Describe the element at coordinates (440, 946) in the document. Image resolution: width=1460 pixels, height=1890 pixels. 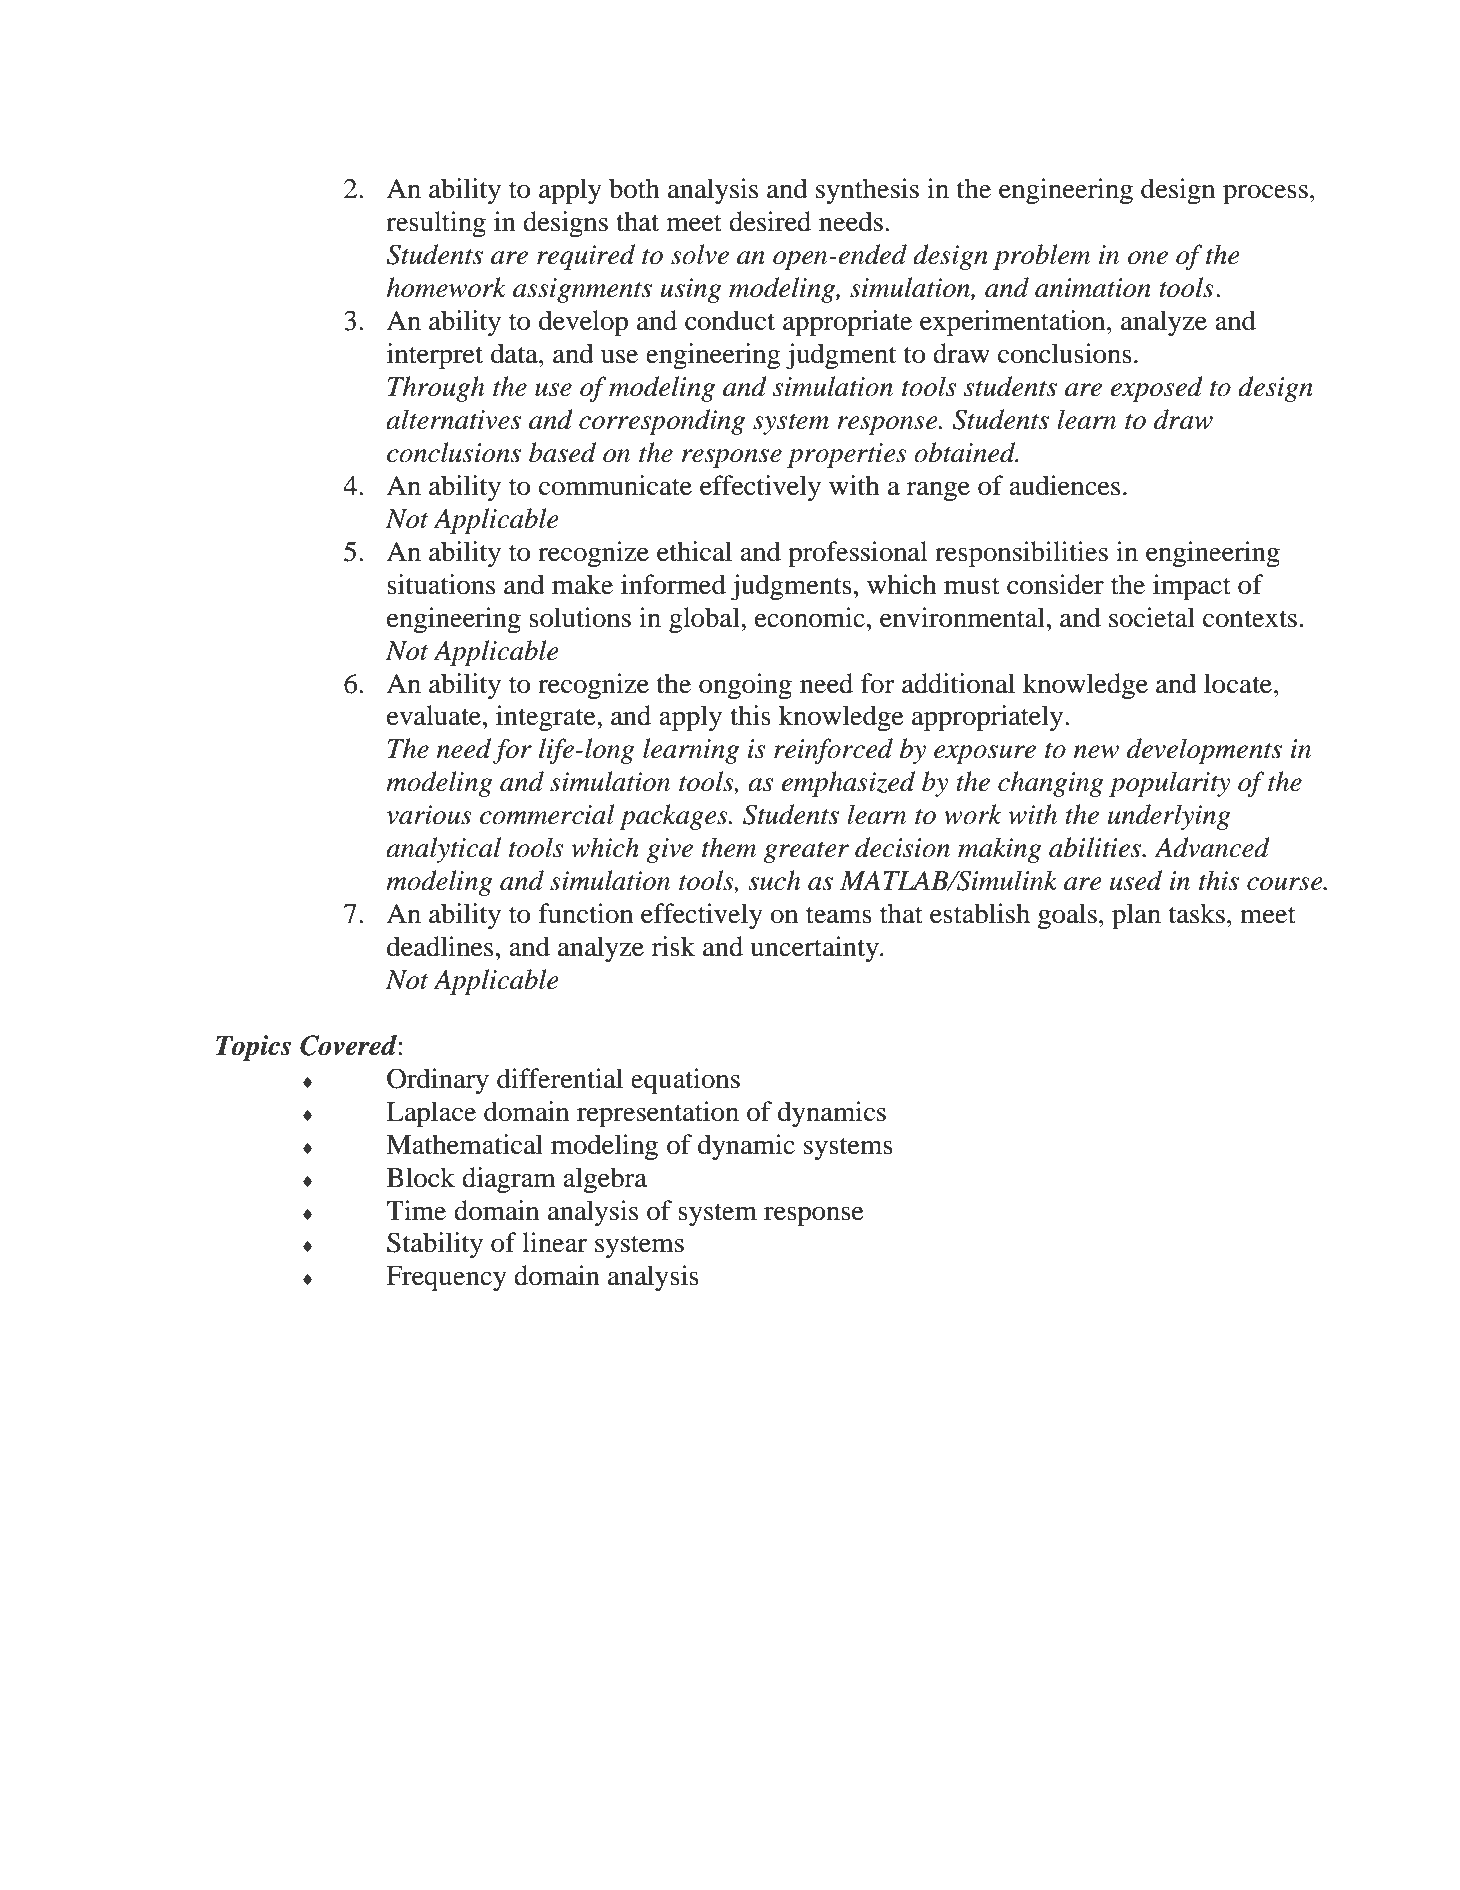
I see `deadlines` at that location.
